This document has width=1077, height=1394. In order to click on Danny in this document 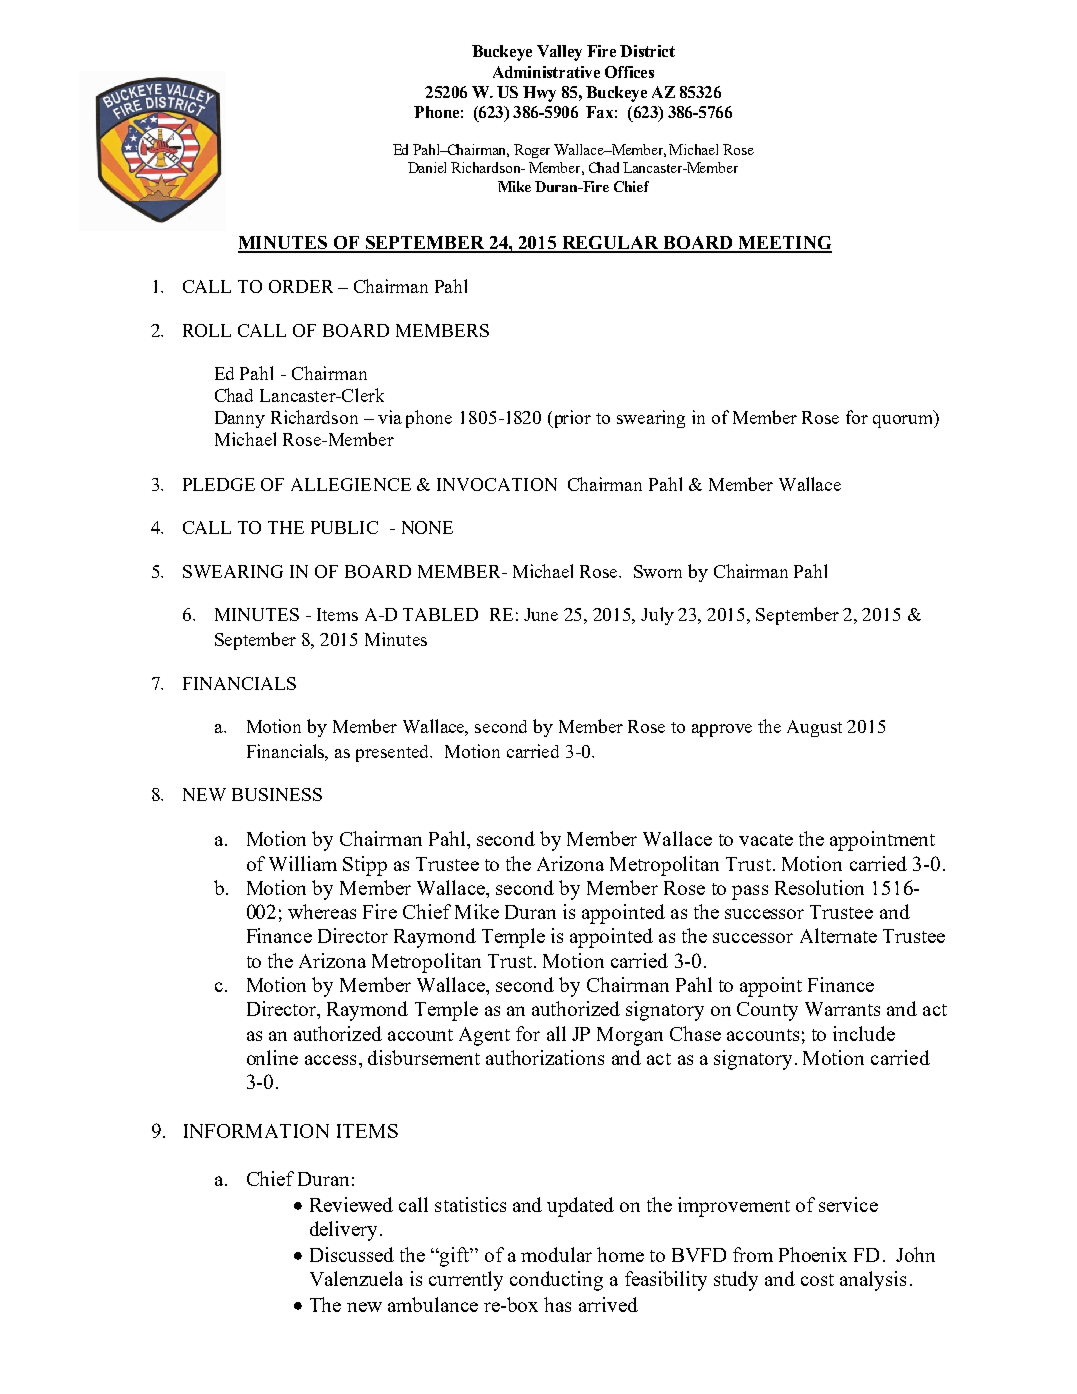, I will do `click(240, 419)`.
